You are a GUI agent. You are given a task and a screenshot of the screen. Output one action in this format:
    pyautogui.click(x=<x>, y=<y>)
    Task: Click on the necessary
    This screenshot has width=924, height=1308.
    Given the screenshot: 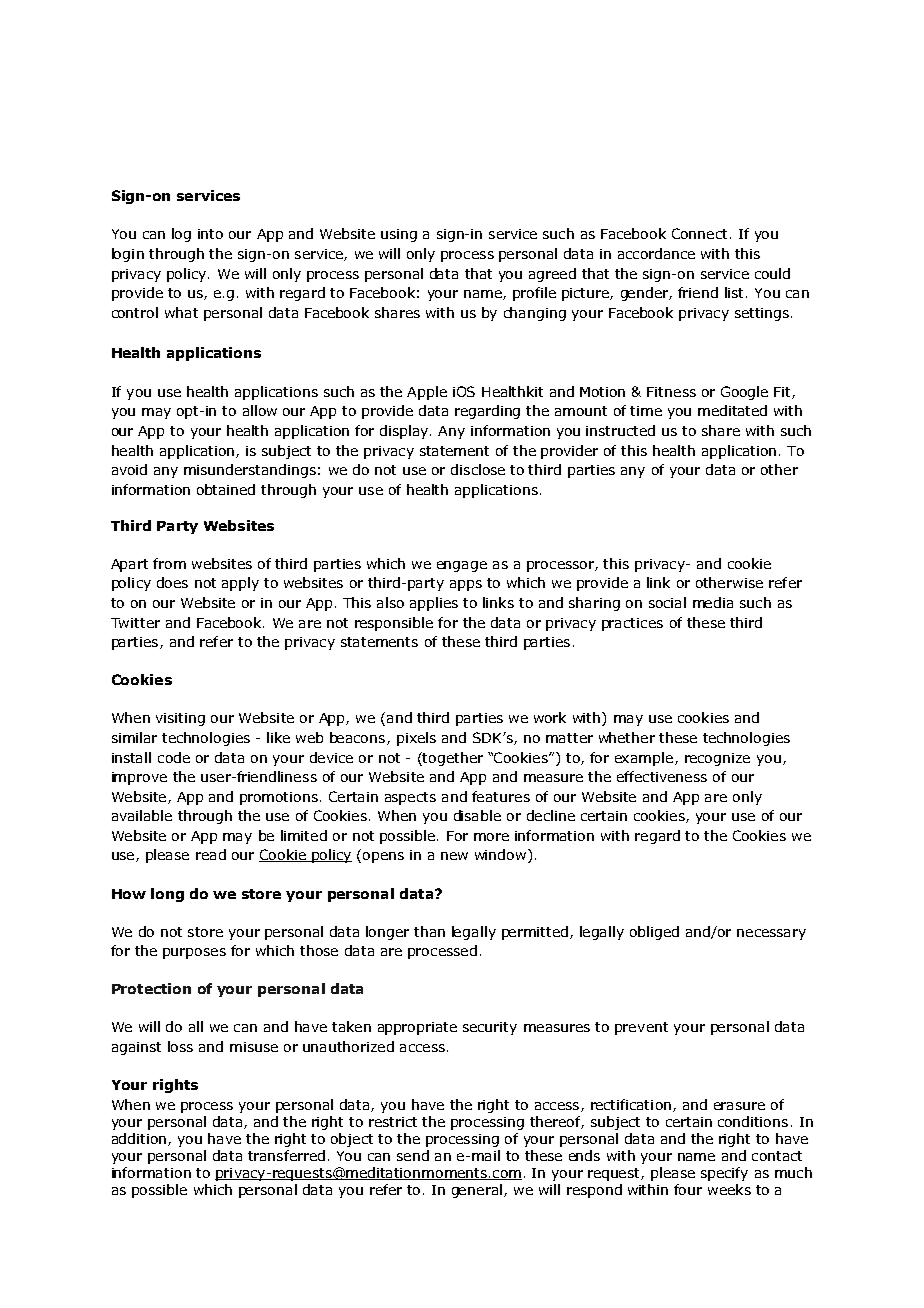 What is the action you would take?
    pyautogui.click(x=771, y=934)
